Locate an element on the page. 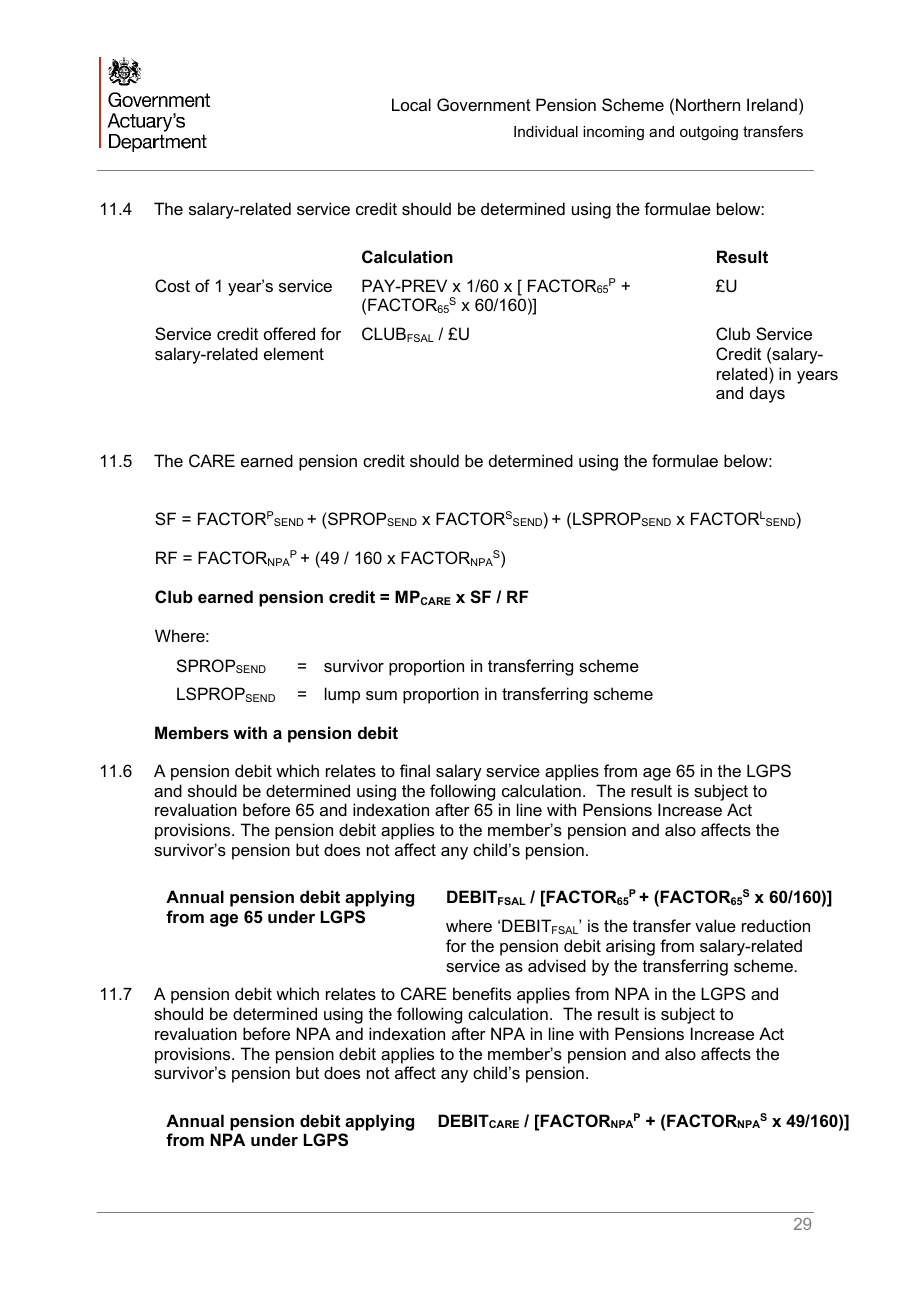  advised is located at coordinates (557, 965).
